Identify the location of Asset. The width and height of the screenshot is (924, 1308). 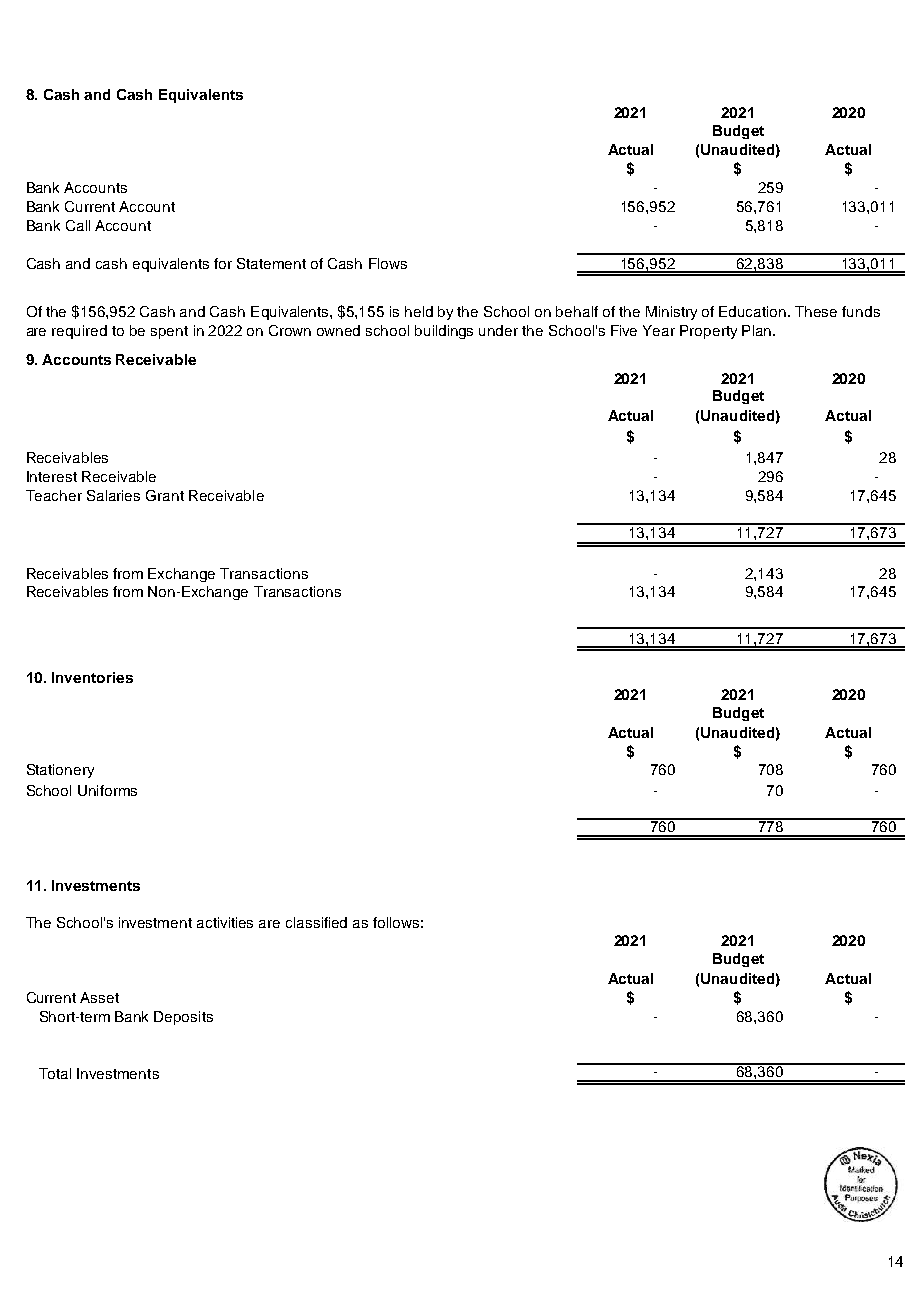
(99, 997).
